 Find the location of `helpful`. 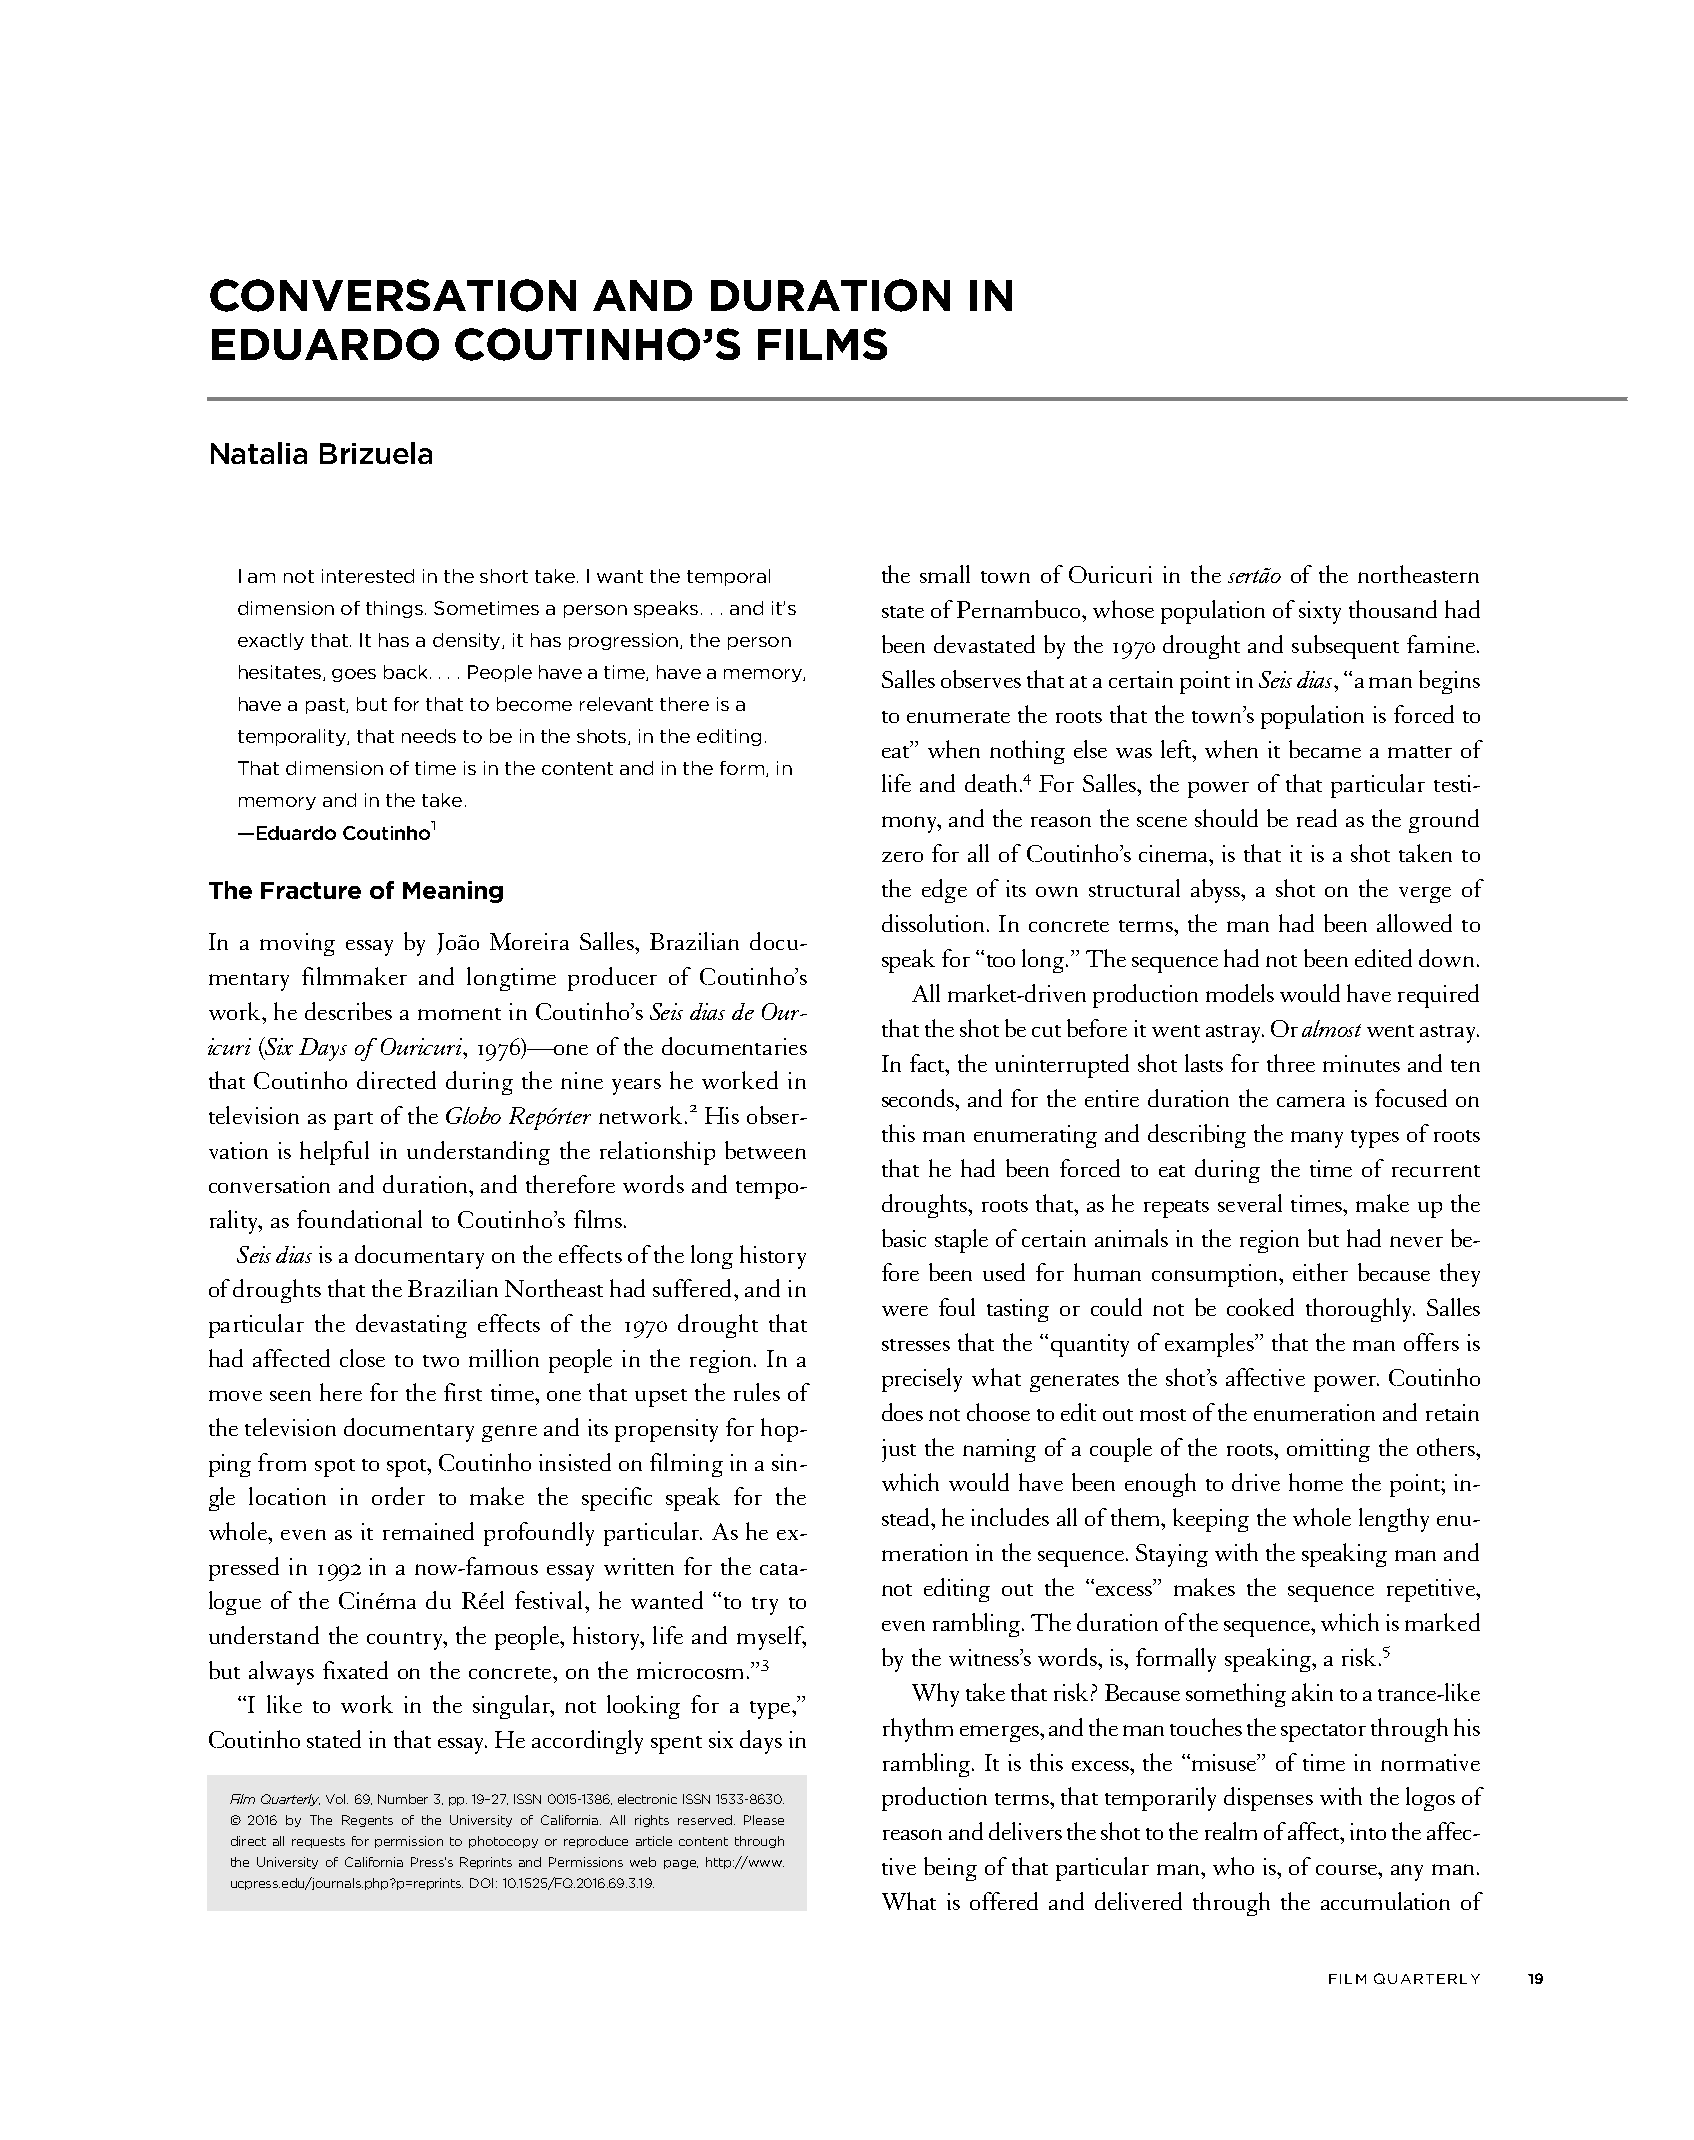

helpful is located at coordinates (334, 1153).
